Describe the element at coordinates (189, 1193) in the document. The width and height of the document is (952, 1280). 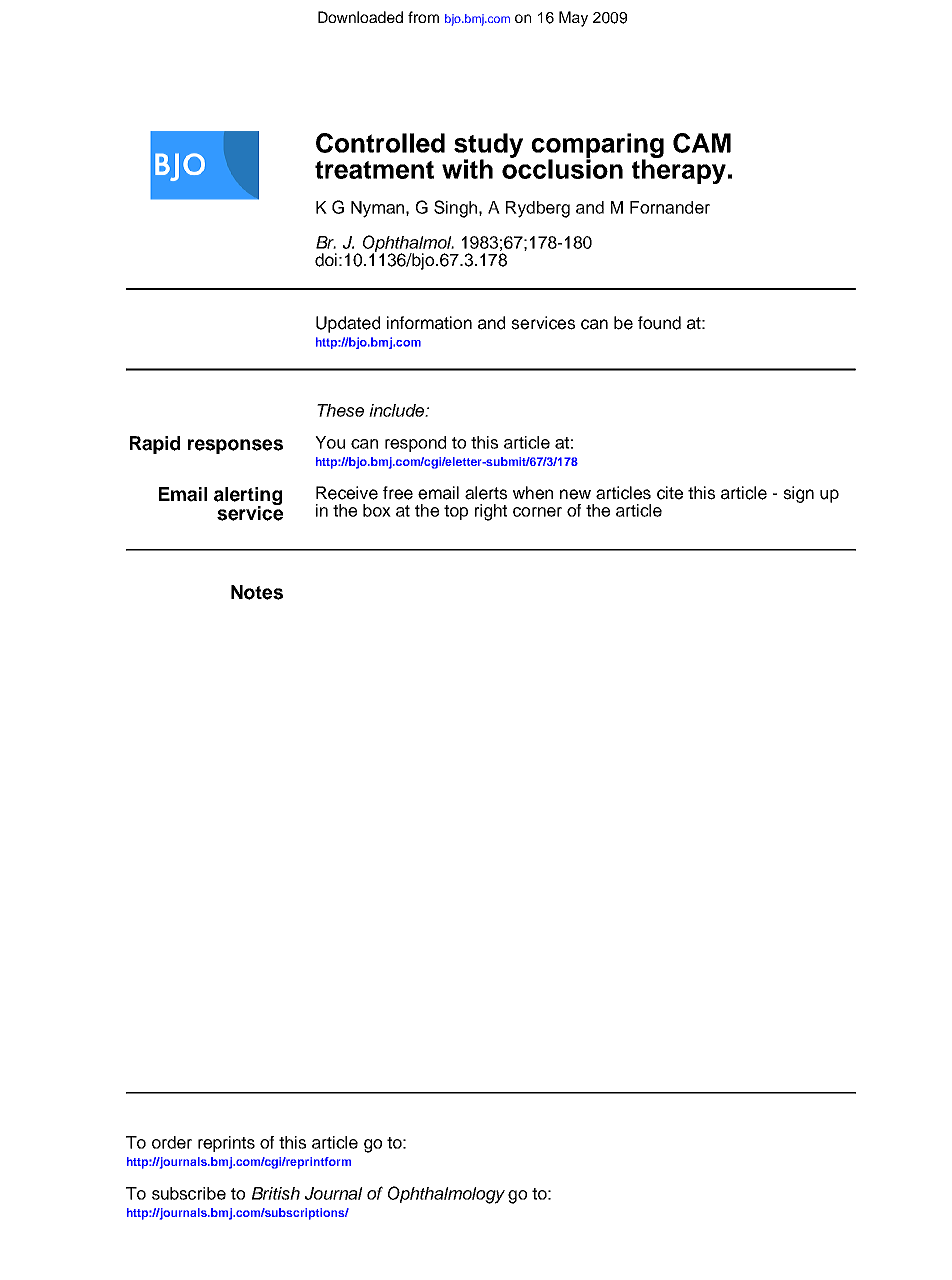
I see `subscribe` at that location.
